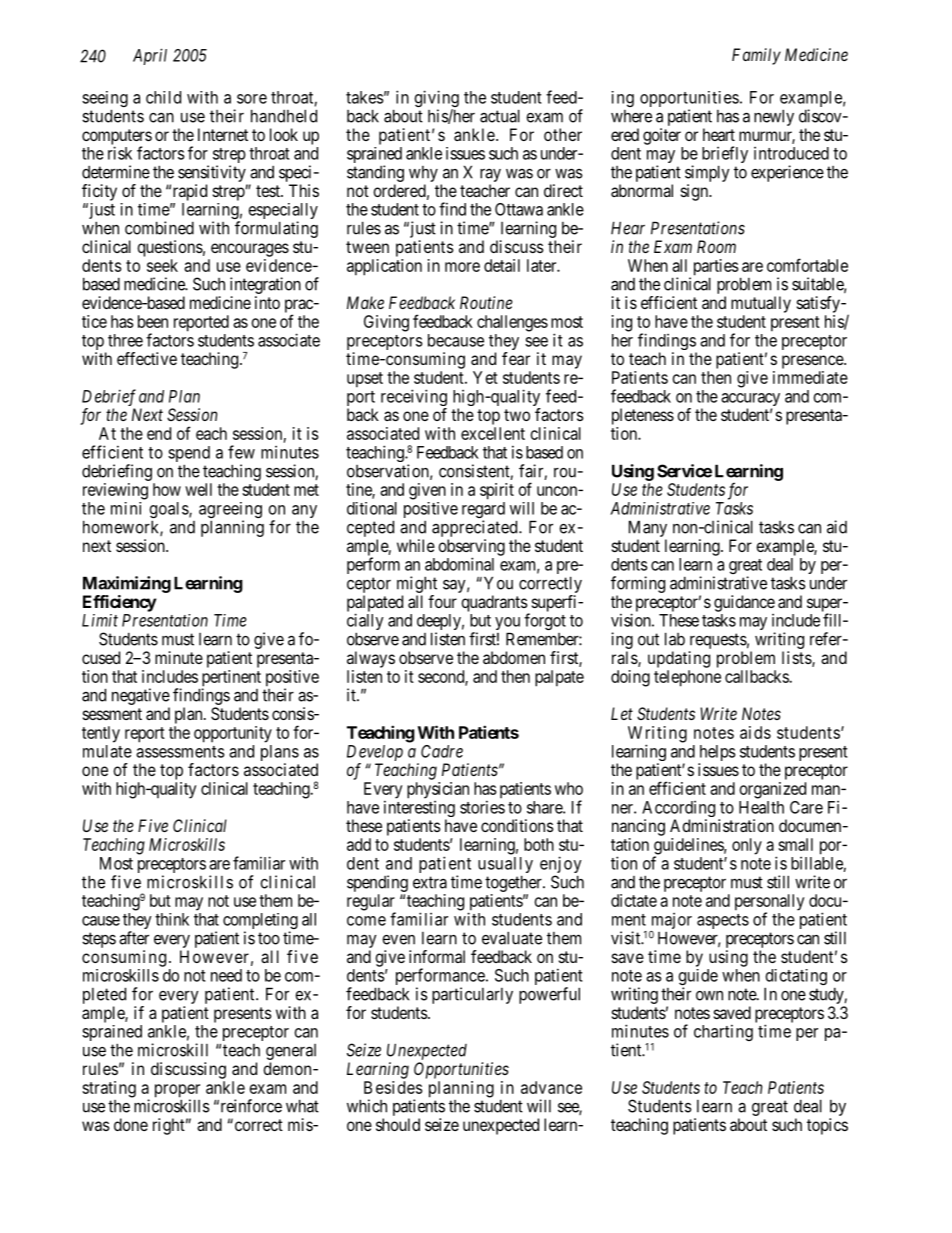 Image resolution: width=952 pixels, height=1233 pixels. Describe the element at coordinates (393, 1087) in the image. I see `Besides` at that location.
